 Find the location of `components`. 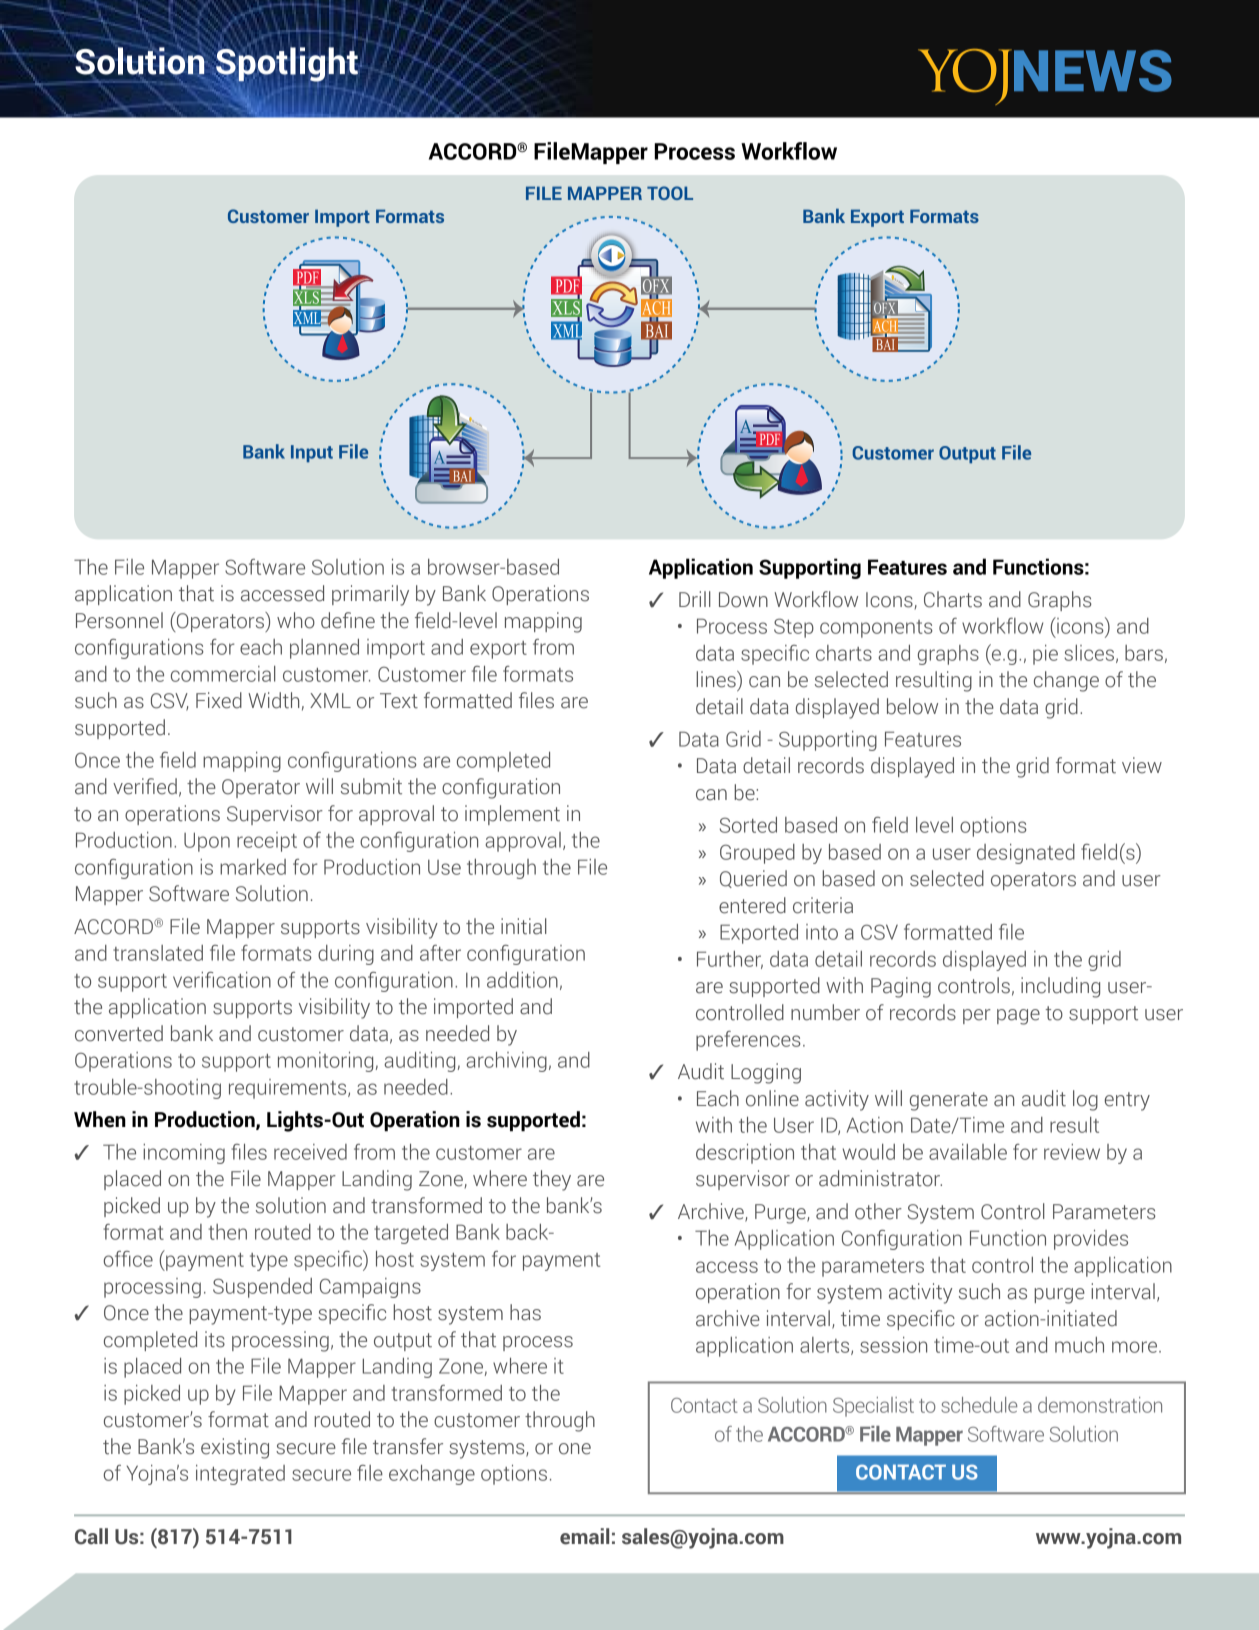

components is located at coordinates (876, 629).
